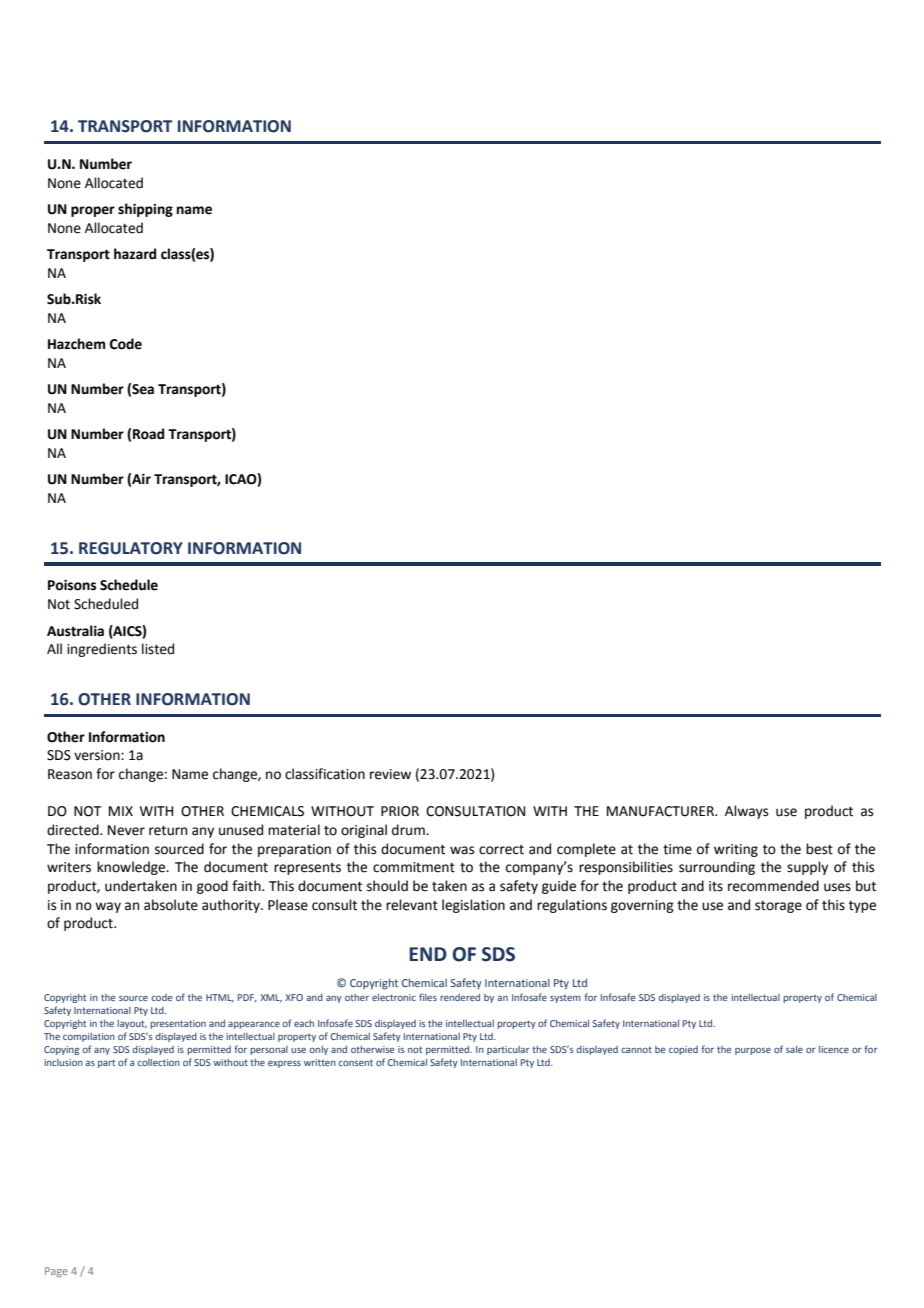  What do you see at coordinates (355, 1062) in the page?
I see `consent` at bounding box center [355, 1062].
